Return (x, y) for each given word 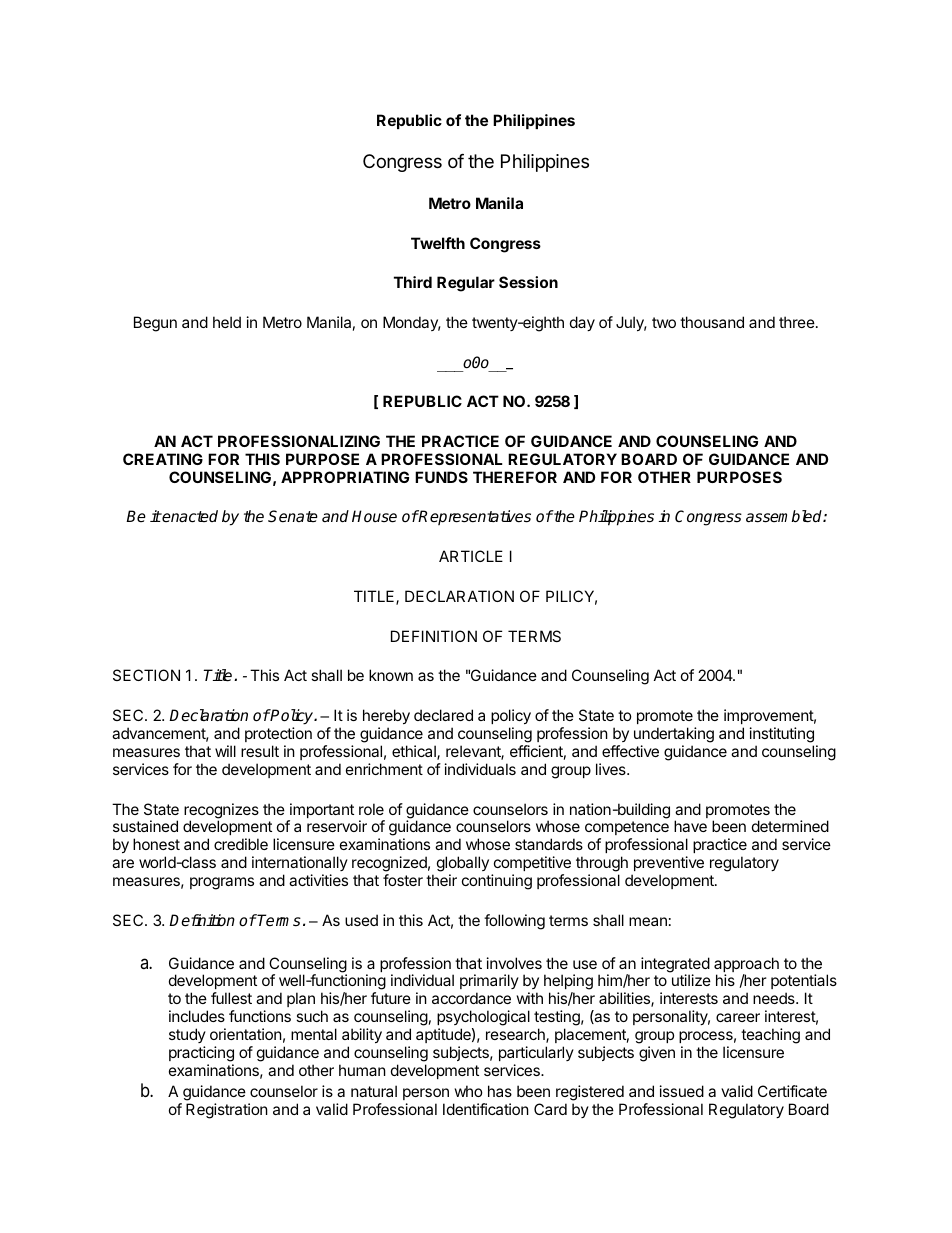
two (664, 322)
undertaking (674, 736)
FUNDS (441, 477)
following (514, 922)
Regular (466, 284)
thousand (712, 322)
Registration (227, 1111)
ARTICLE (471, 556)
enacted (189, 516)
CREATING (163, 459)
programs (222, 883)
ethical (415, 752)
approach (746, 966)
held (227, 322)
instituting (782, 736)
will (225, 751)
